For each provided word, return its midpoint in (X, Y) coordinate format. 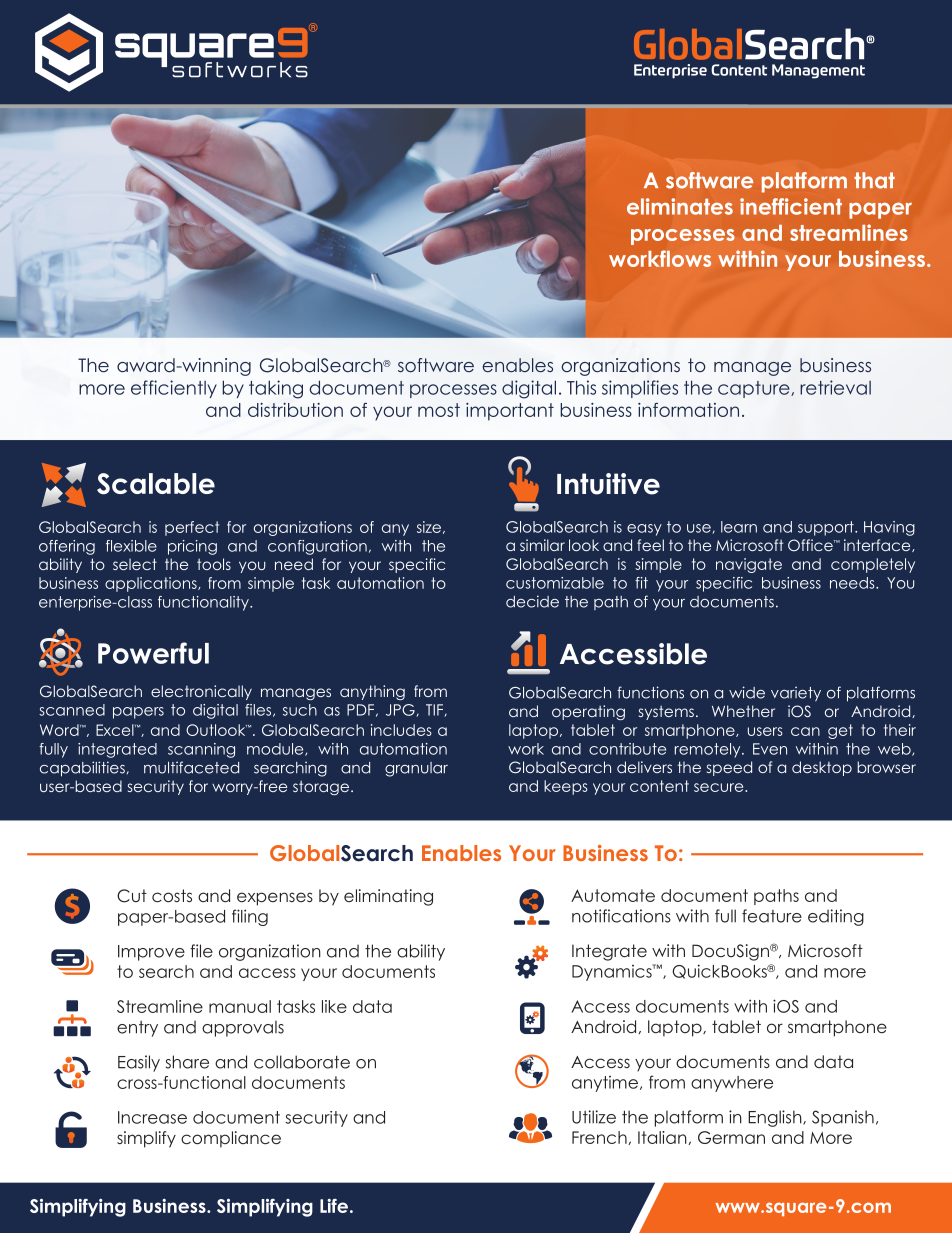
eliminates (680, 206)
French (600, 1138)
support (827, 528)
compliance (231, 1139)
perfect (192, 528)
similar (542, 545)
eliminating (388, 897)
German (731, 1137)
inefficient (791, 206)
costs (172, 895)
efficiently (174, 389)
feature (772, 916)
